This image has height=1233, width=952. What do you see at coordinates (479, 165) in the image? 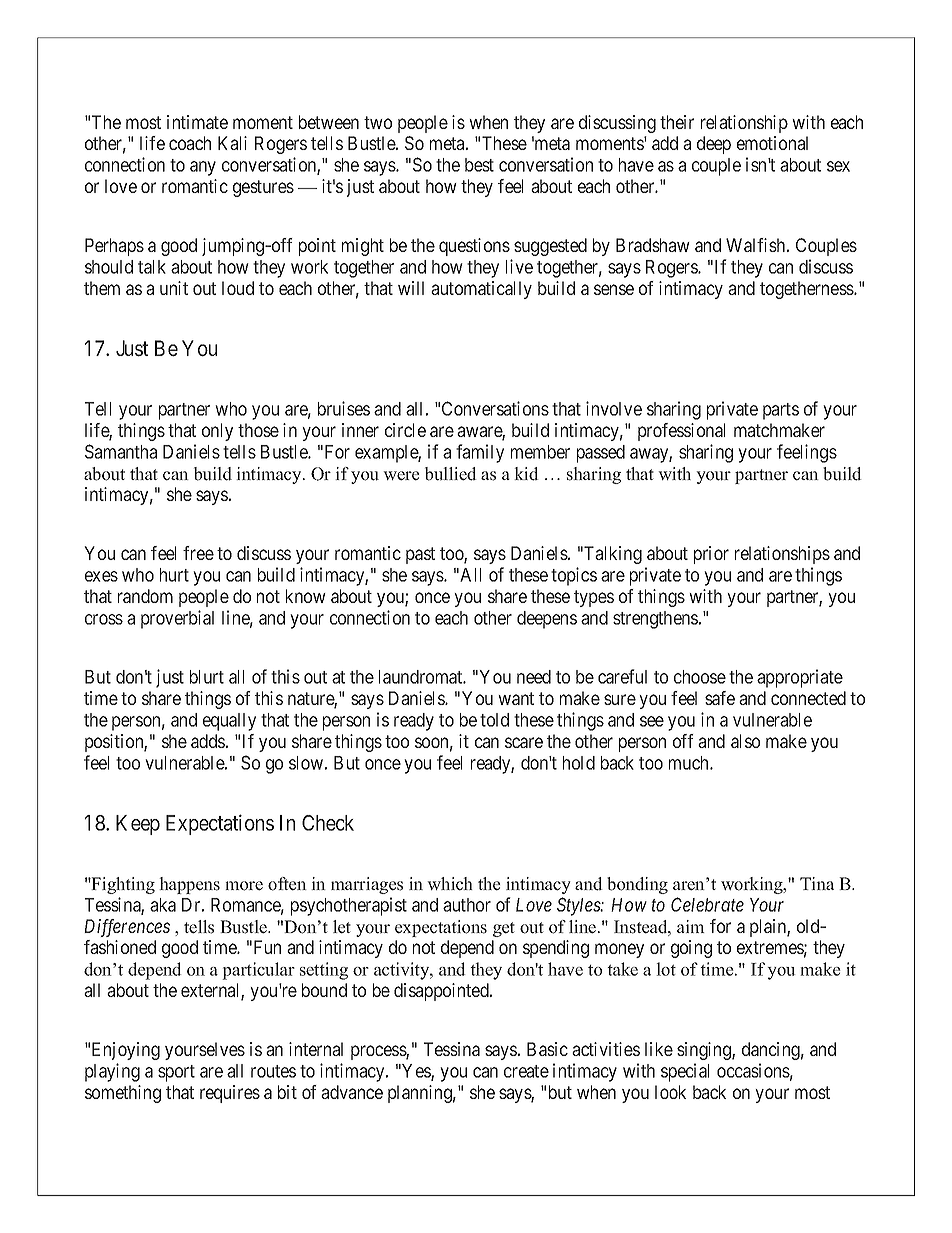
I see `best` at bounding box center [479, 165].
